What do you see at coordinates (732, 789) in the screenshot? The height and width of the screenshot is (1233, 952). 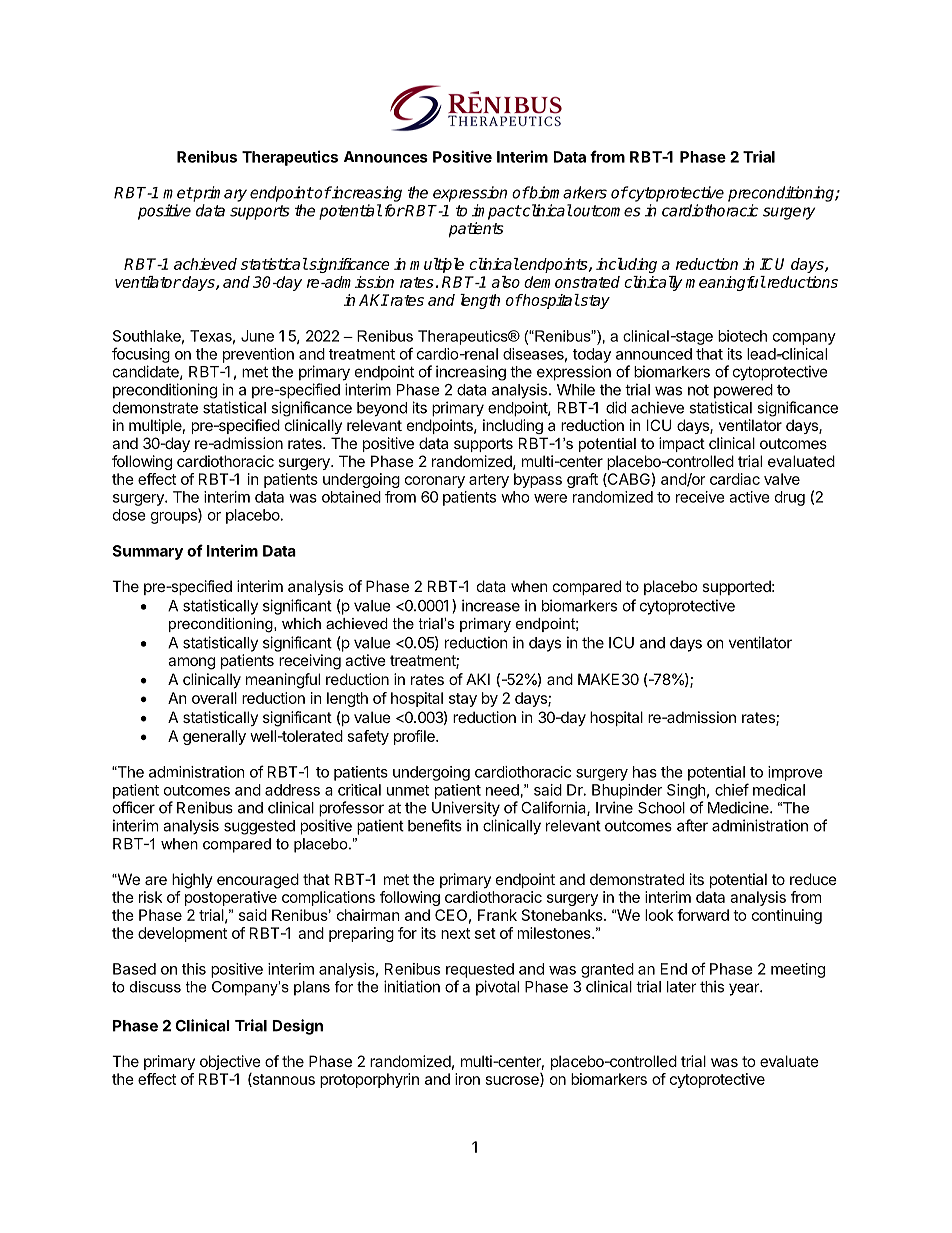 I see `chief` at bounding box center [732, 789].
